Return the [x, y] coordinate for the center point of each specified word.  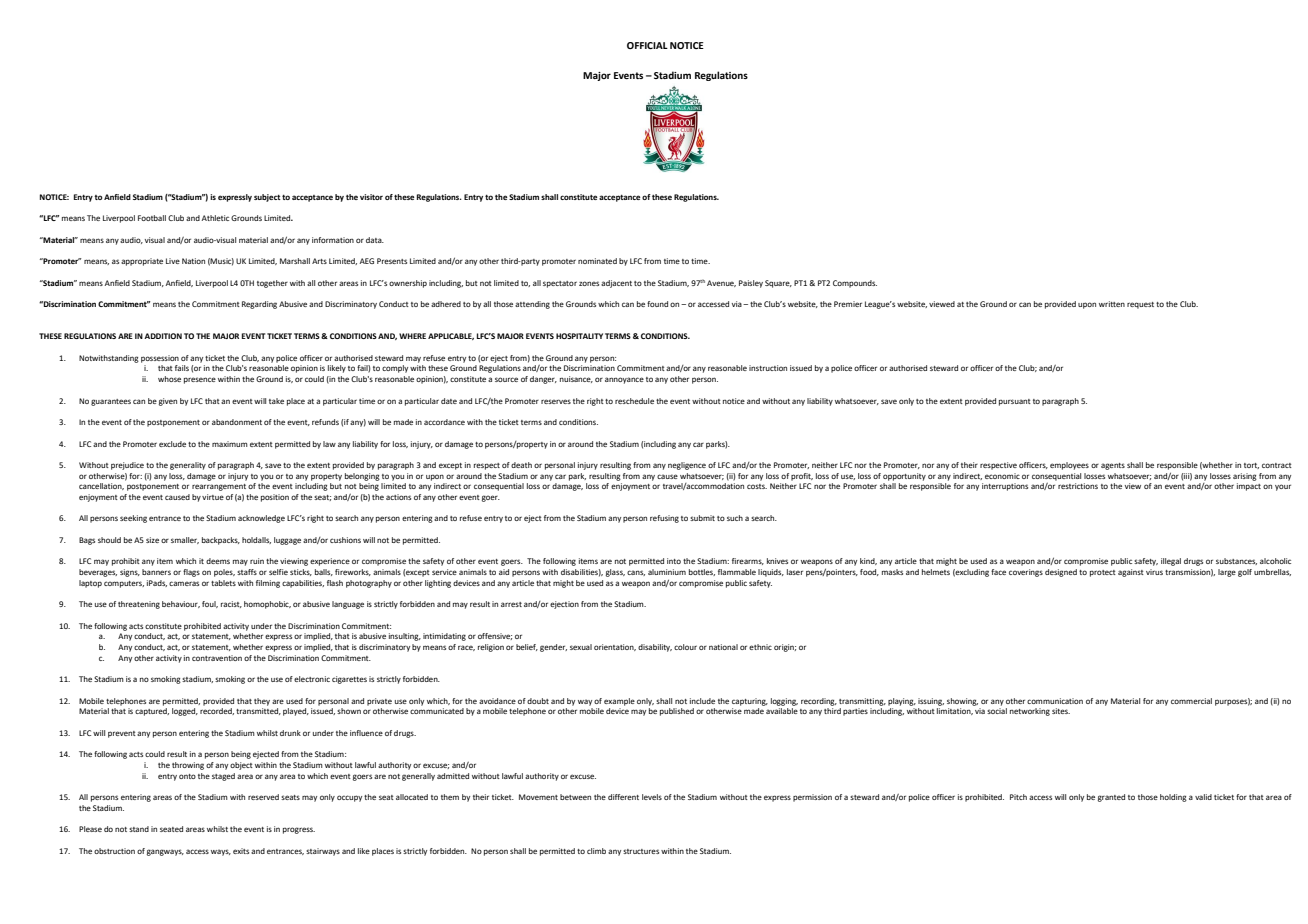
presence [200, 380]
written [1112, 304]
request [1140, 305]
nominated [597, 261]
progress [299, 830]
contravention [217, 658]
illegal [1171, 562]
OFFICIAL [647, 45]
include [702, 701]
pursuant [1015, 402]
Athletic [215, 218]
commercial [1191, 701]
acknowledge [261, 519]
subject [267, 198]
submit [702, 518]
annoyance [624, 380]
